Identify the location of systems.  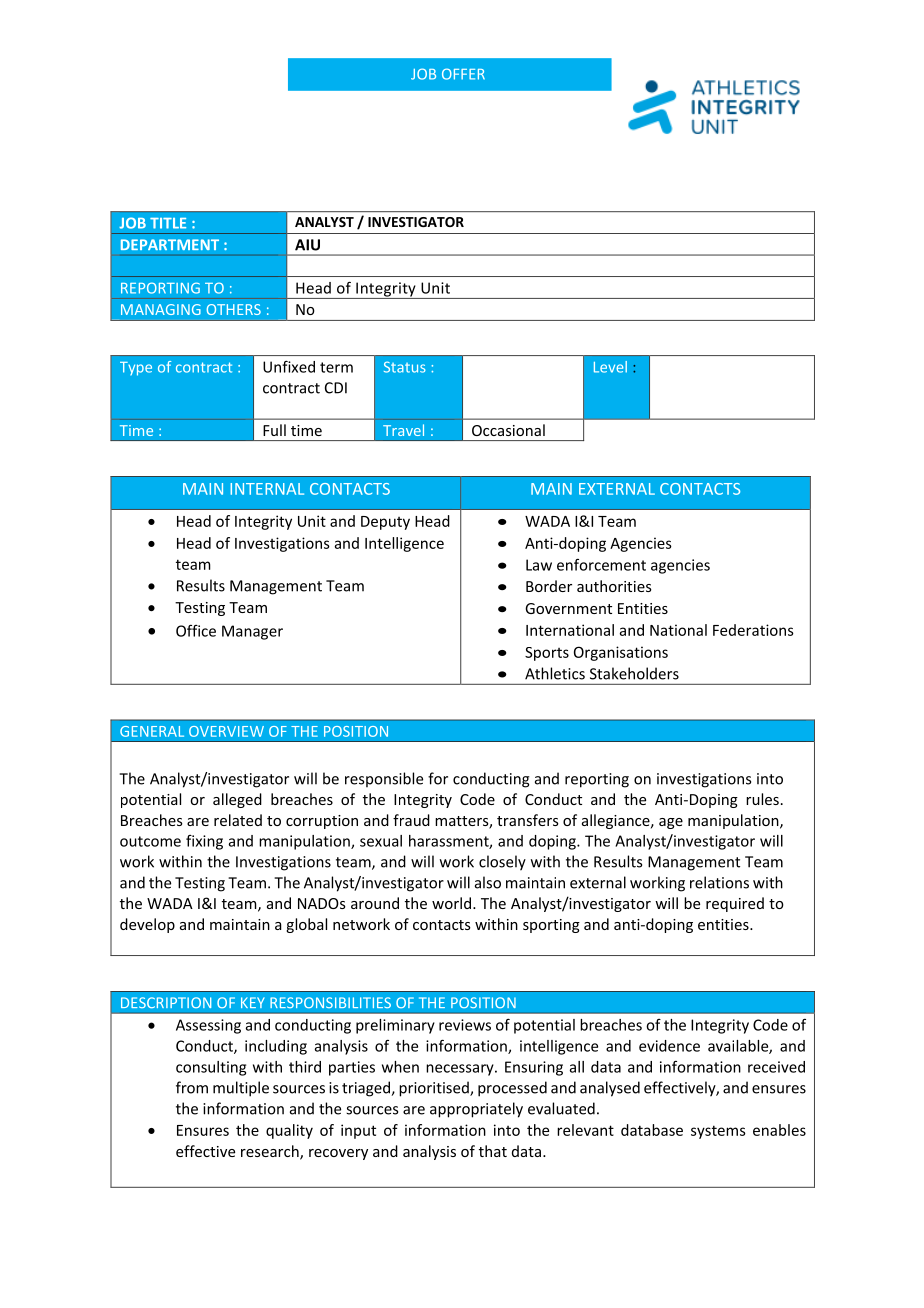
(718, 1132).
